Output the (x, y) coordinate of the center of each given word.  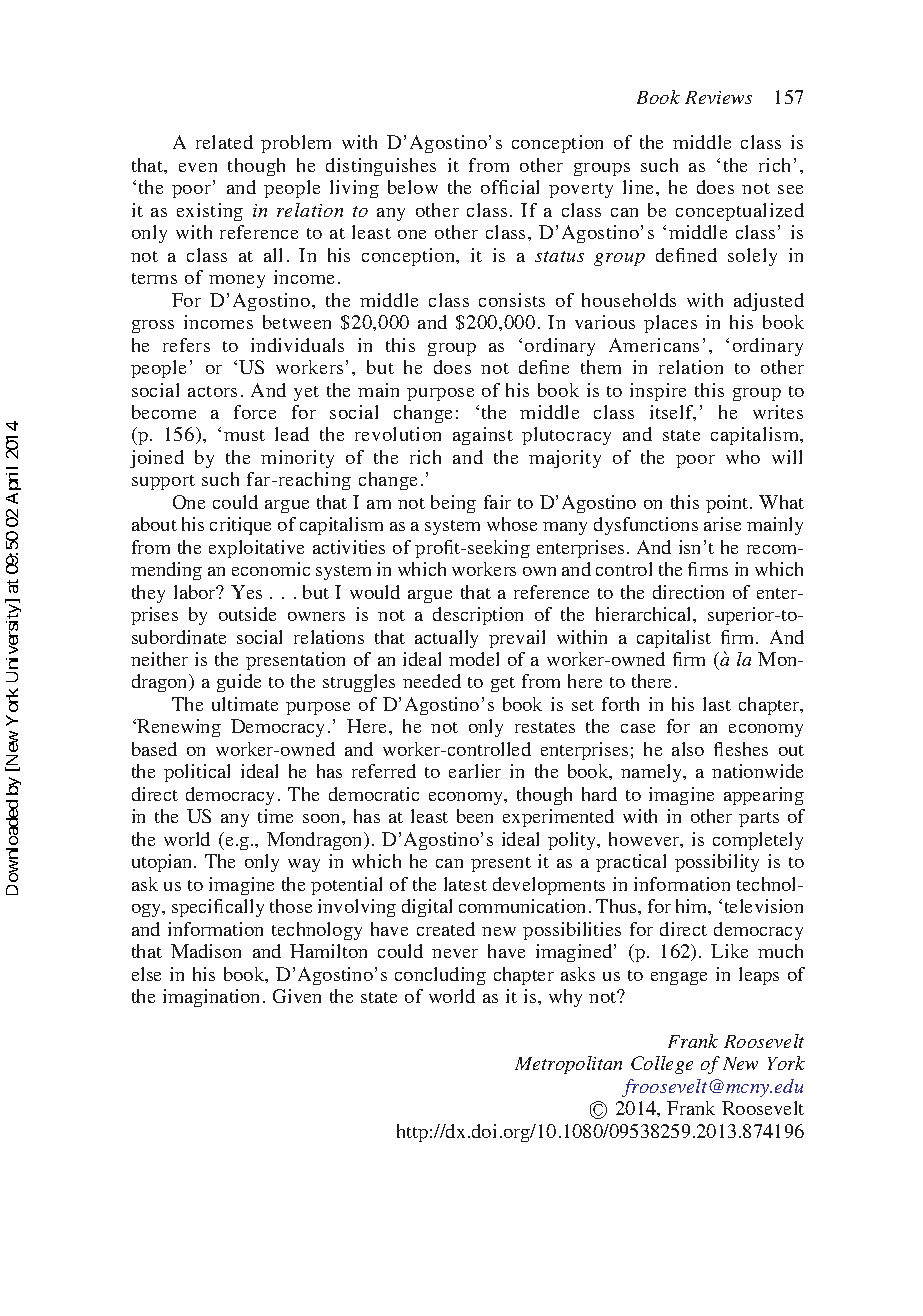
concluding (440, 976)
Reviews (718, 97)
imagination (211, 998)
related (224, 142)
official (510, 187)
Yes (246, 592)
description (478, 616)
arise (722, 524)
